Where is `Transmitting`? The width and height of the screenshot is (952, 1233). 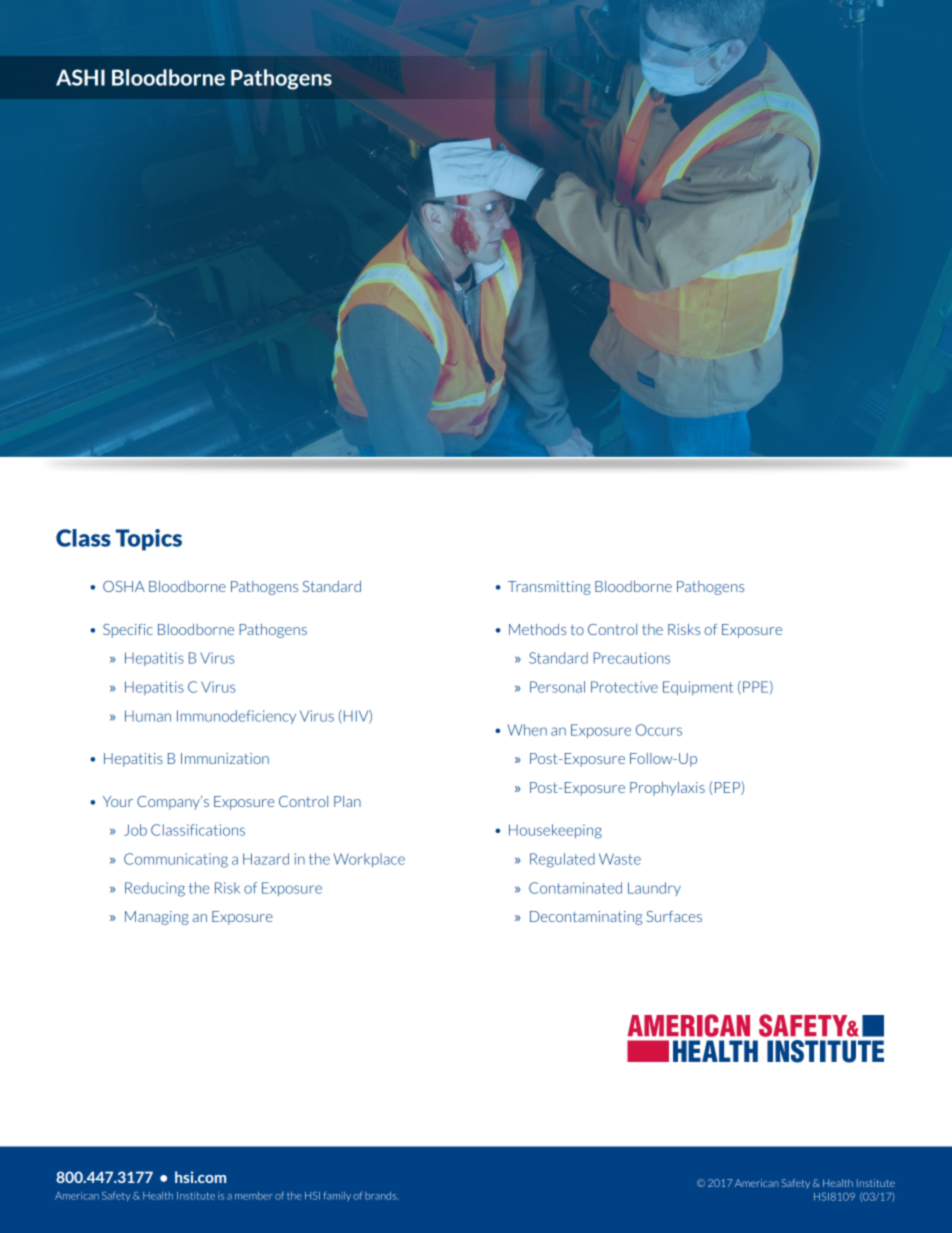
Transmitting is located at coordinates (549, 588).
